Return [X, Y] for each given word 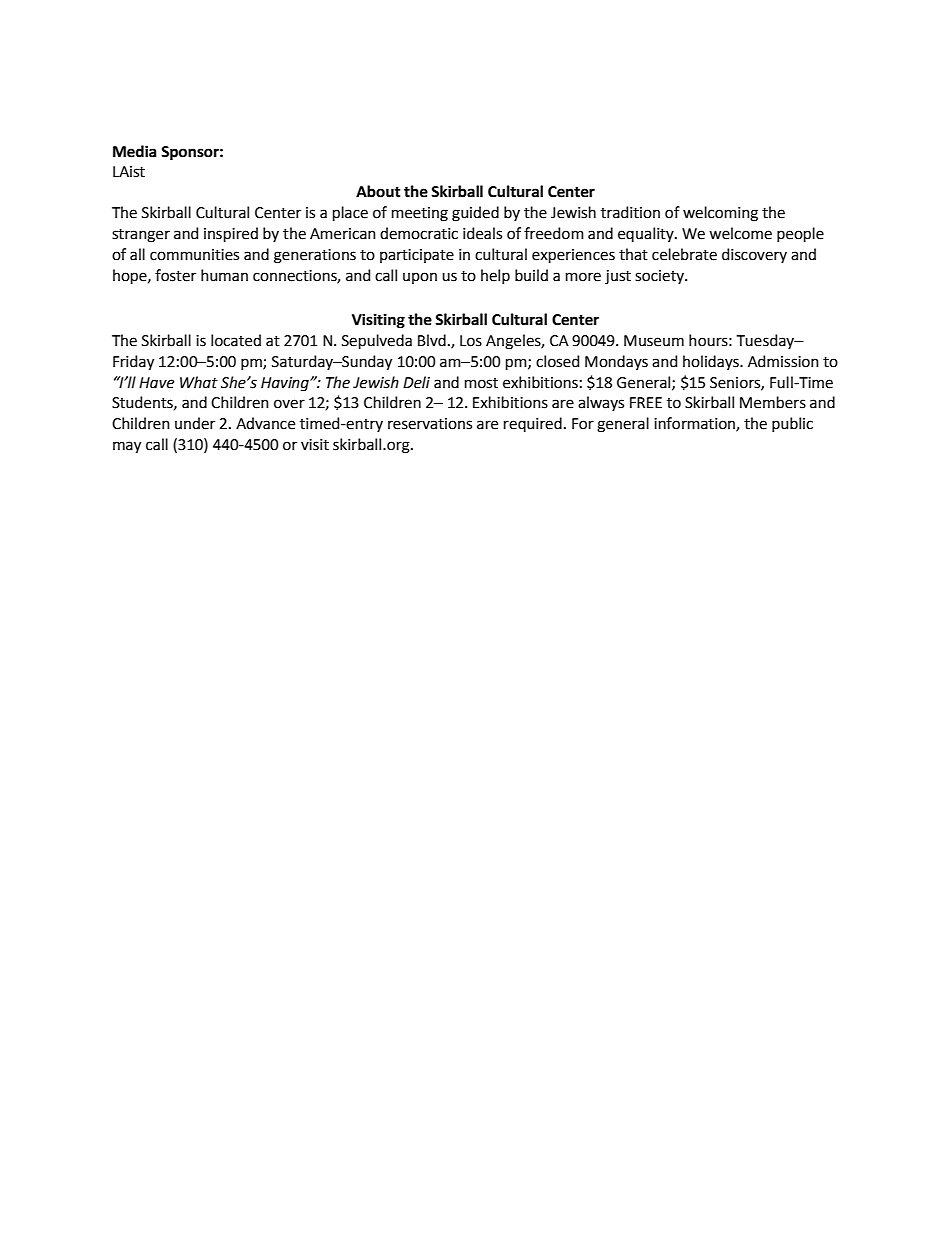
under [195, 423]
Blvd [432, 340]
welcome [740, 233]
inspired [231, 234]
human [224, 275]
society [660, 277]
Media [135, 151]
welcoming [720, 214]
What [199, 382]
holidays [712, 362]
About [378, 191]
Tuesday [766, 341]
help [495, 276]
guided [475, 214]
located [236, 340]
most [481, 383]
